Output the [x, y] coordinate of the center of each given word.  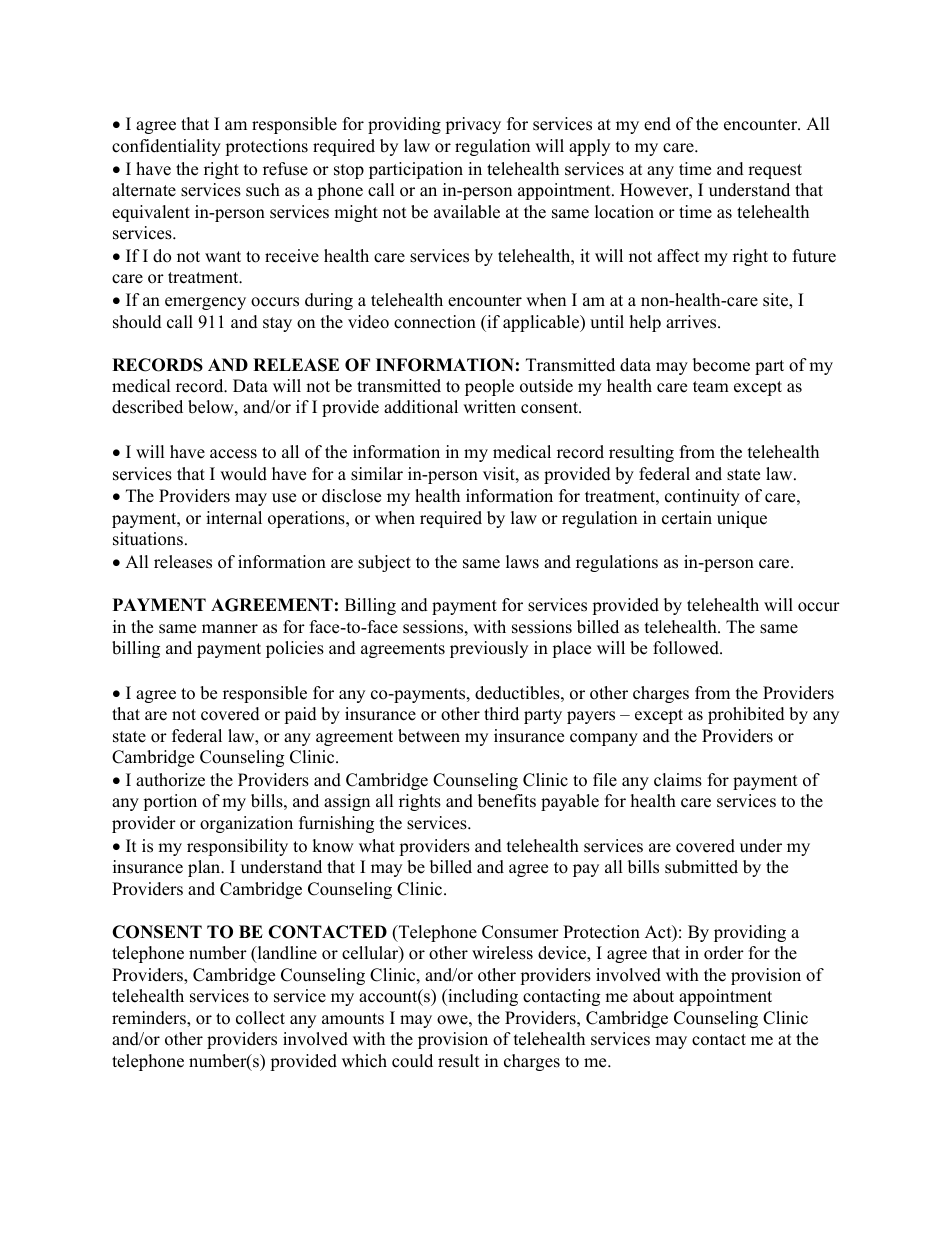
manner [230, 629]
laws [522, 562]
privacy [473, 125]
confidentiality [166, 147]
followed [687, 648]
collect [260, 1018]
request [775, 171]
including [482, 997]
